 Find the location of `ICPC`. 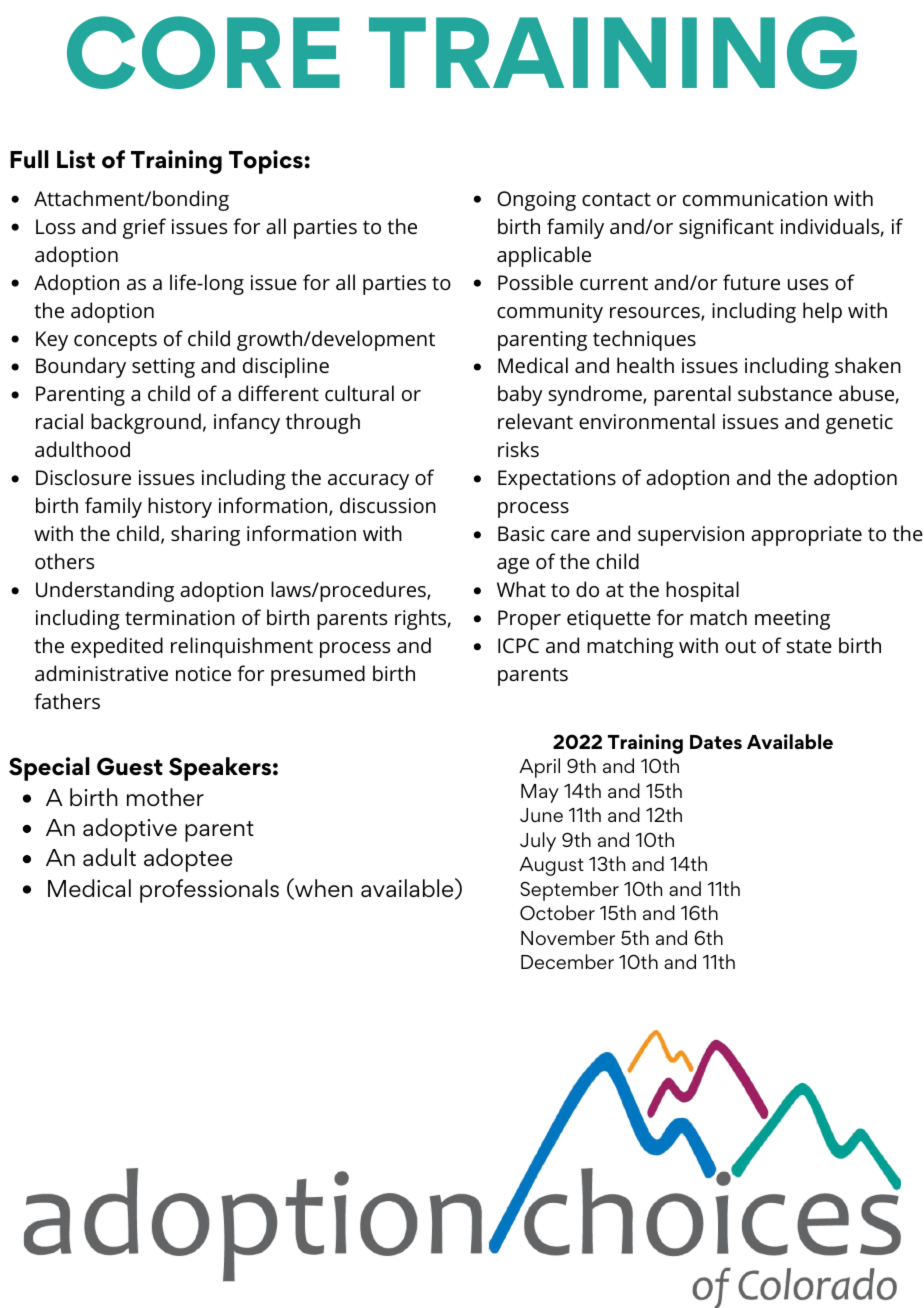

ICPC is located at coordinates (518, 645).
